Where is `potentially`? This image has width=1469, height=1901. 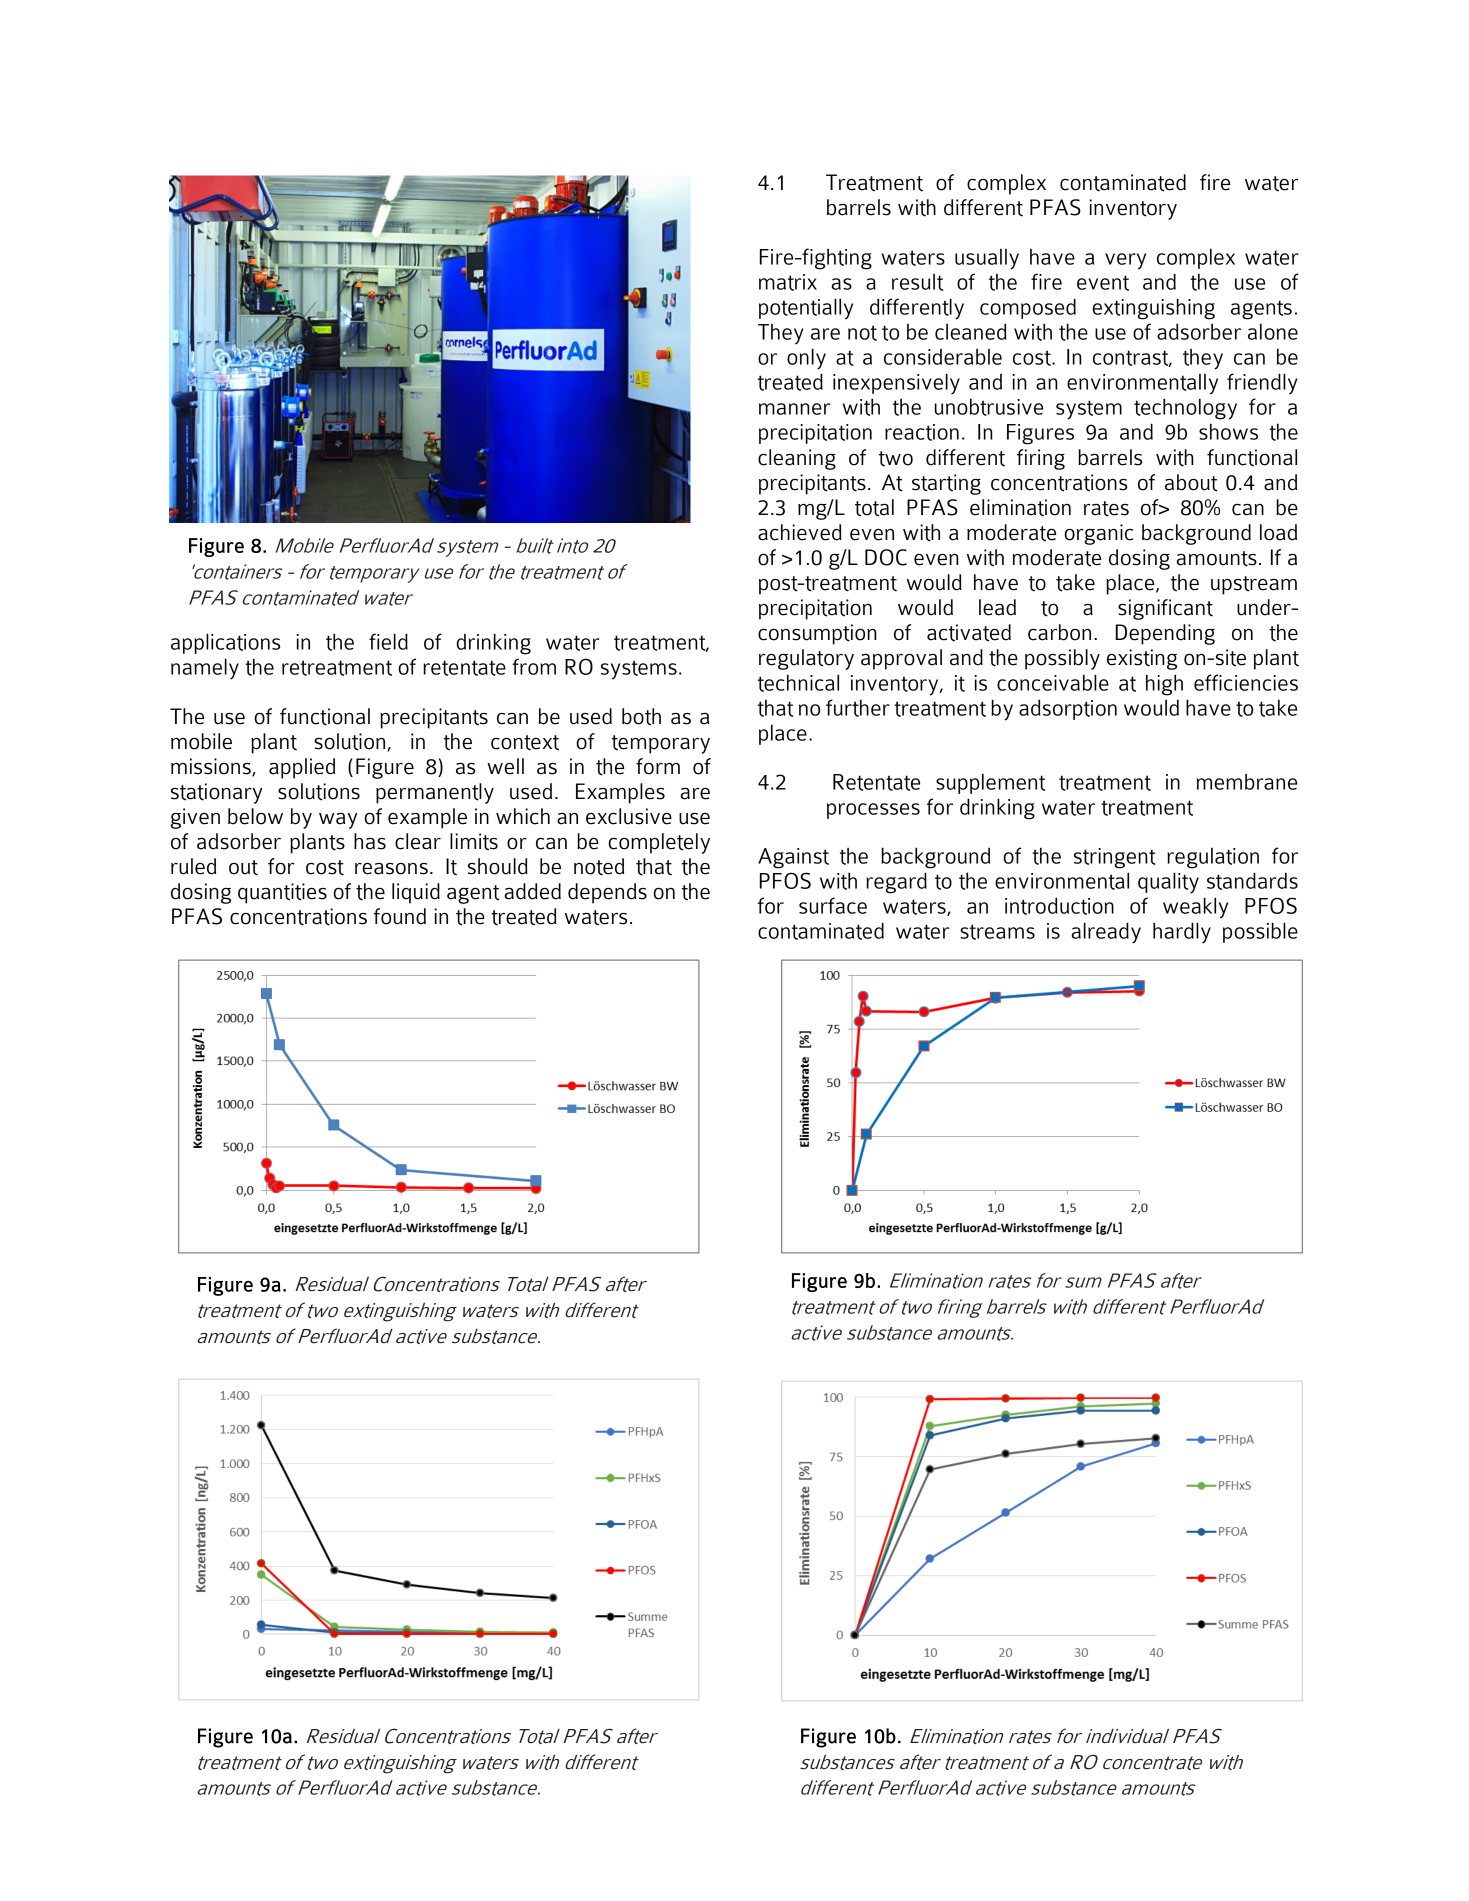
potentially is located at coordinates (806, 309).
